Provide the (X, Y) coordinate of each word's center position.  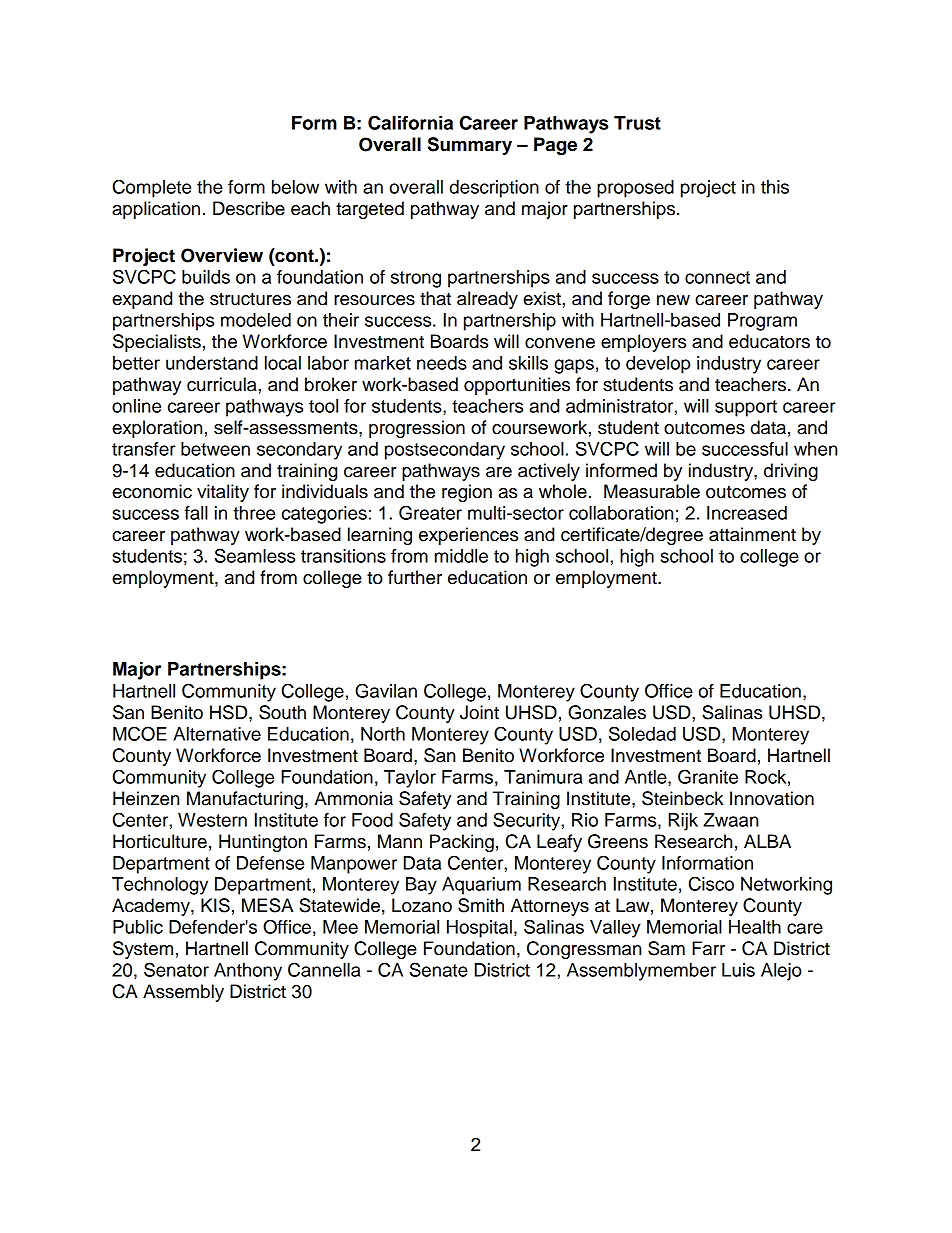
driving (791, 472)
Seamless (255, 555)
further (415, 577)
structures (250, 299)
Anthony (248, 972)
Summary (470, 146)
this (775, 187)
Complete (152, 188)
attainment (752, 534)
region (467, 493)
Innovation (772, 798)
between (215, 449)
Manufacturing (245, 800)
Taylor (410, 779)
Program (762, 322)
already (487, 300)
